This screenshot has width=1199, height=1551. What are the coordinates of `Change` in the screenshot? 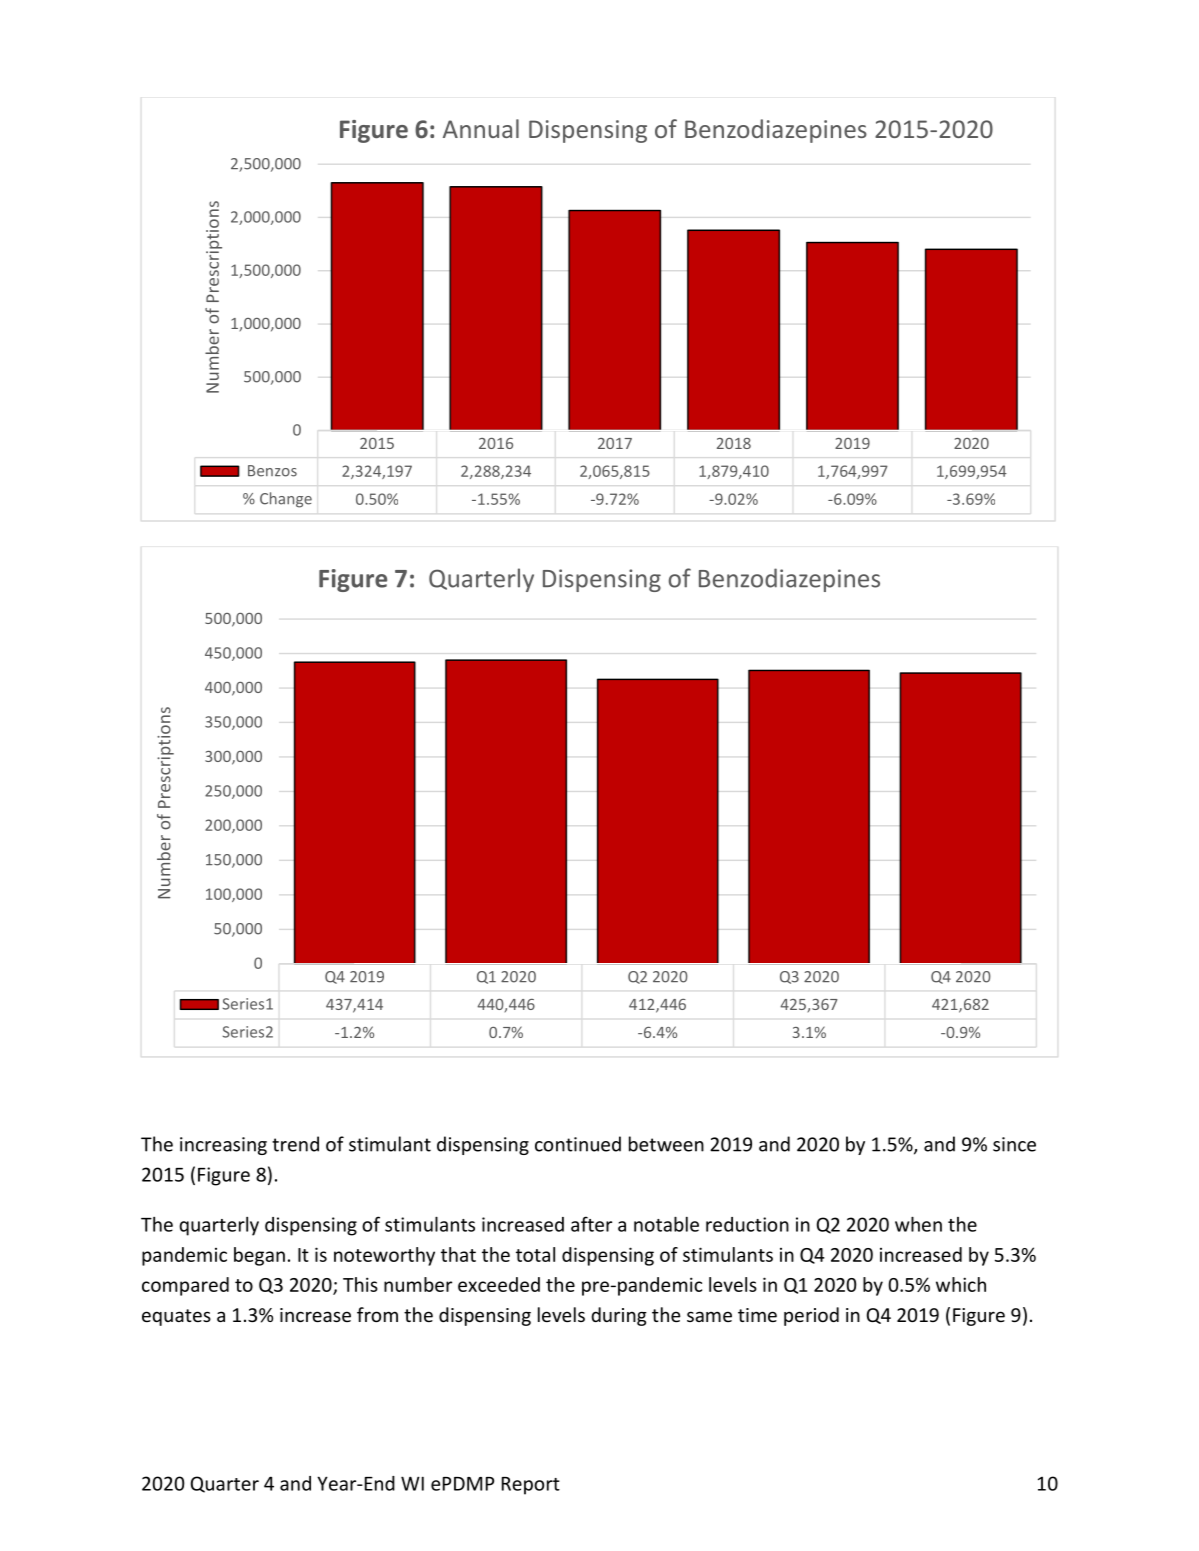 It's located at (286, 500).
